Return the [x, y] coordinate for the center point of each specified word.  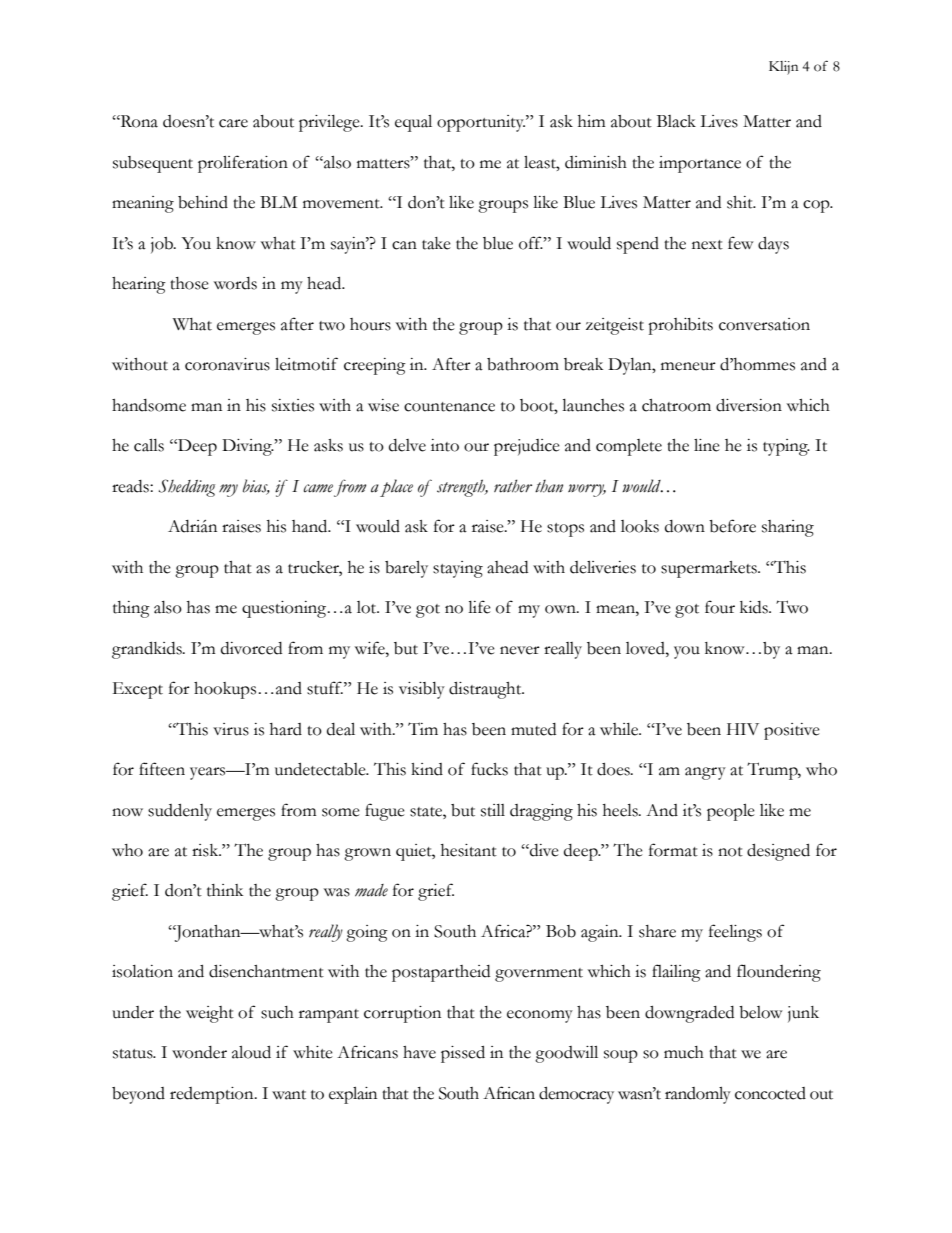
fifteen [162, 769]
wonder [199, 1052]
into [445, 445]
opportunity [481, 123]
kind [427, 769]
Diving [248, 447]
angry [705, 773]
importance [700, 164]
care [233, 123]
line [707, 445]
